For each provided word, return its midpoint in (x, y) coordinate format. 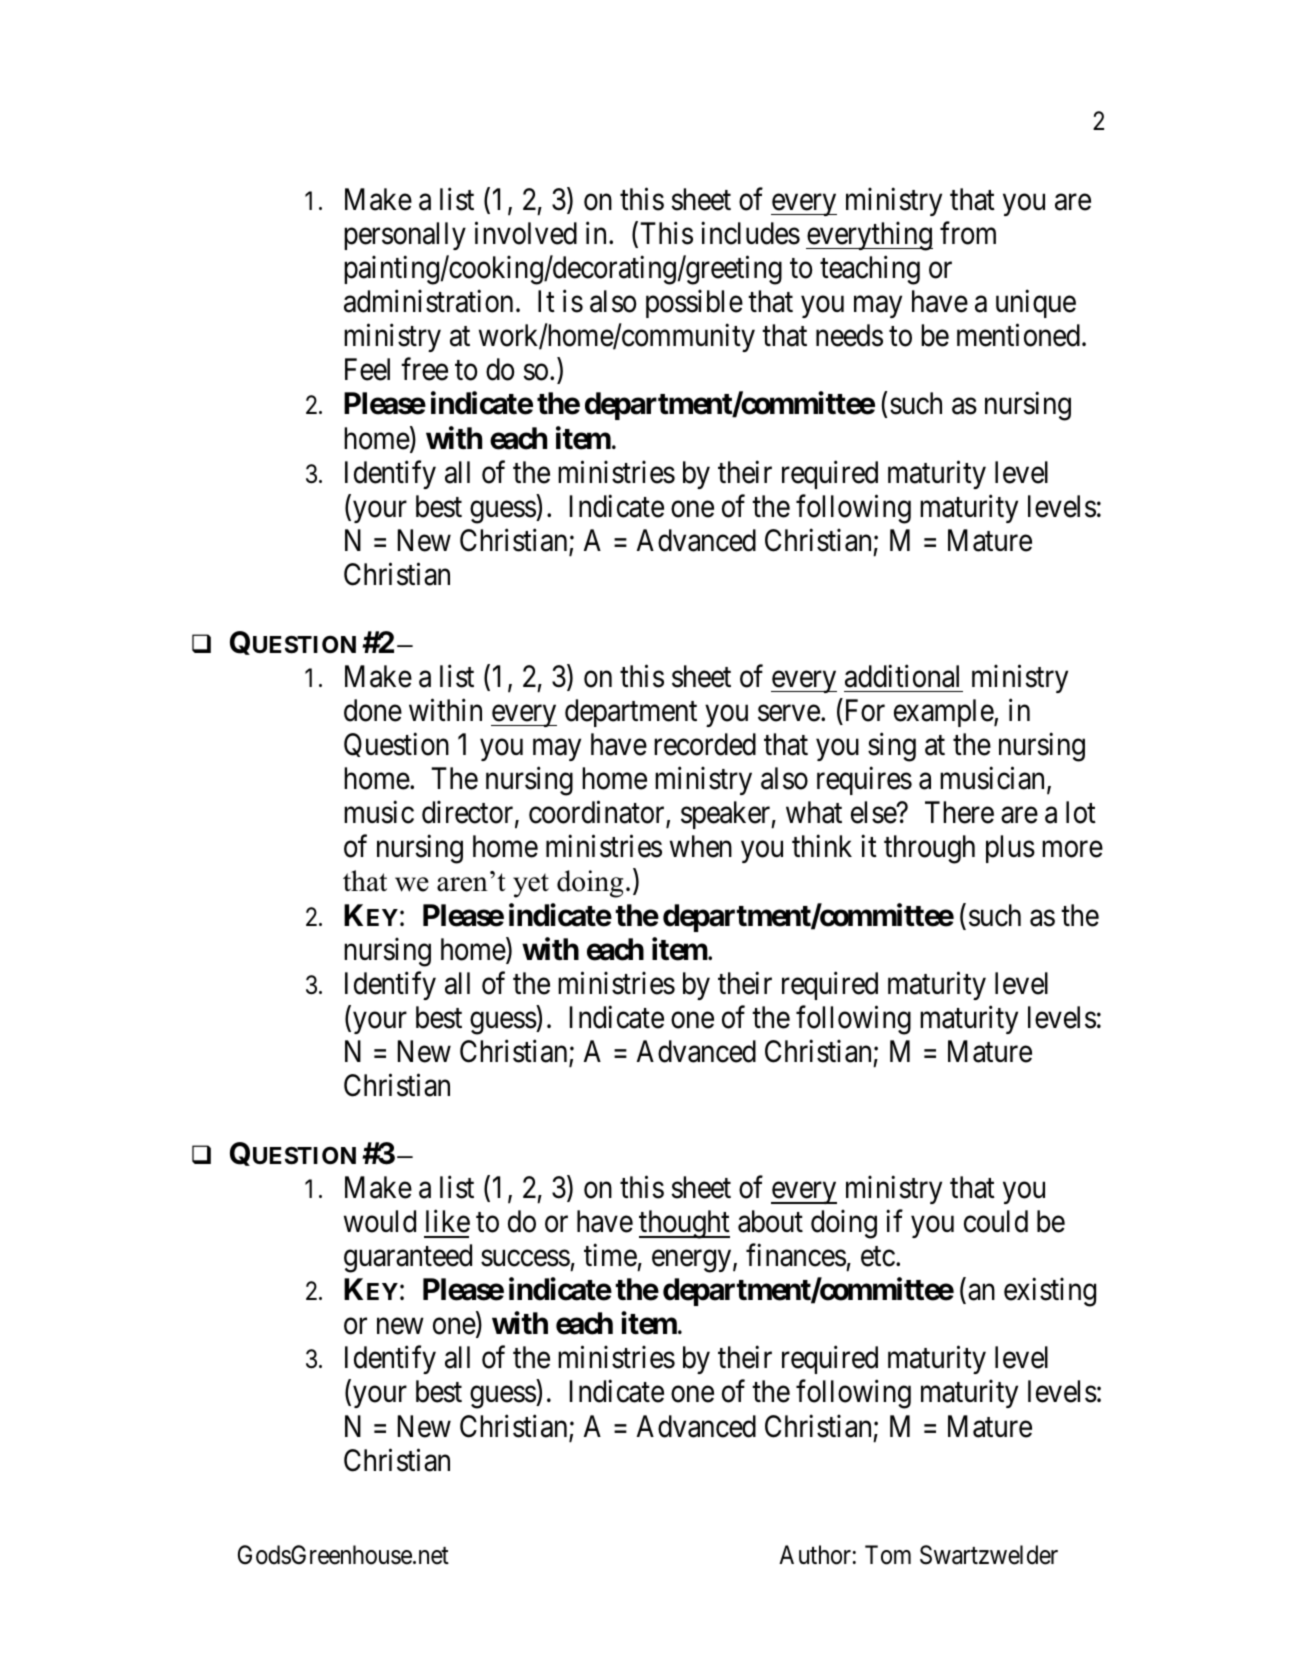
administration (428, 301)
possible (694, 304)
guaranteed (408, 1258)
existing (1050, 1292)
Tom (888, 1555)
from (968, 233)
